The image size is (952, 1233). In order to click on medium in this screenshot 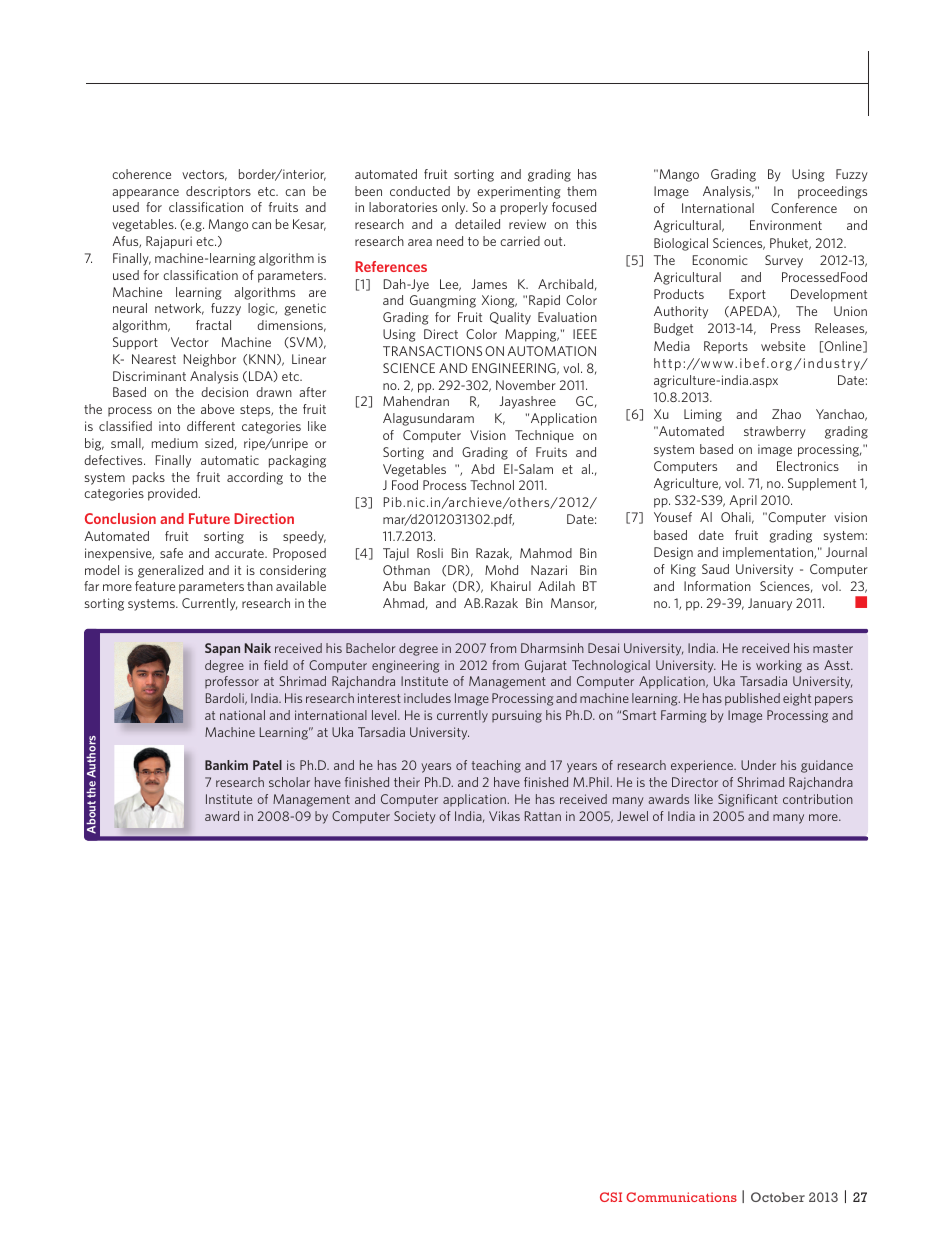, I will do `click(175, 443)`.
